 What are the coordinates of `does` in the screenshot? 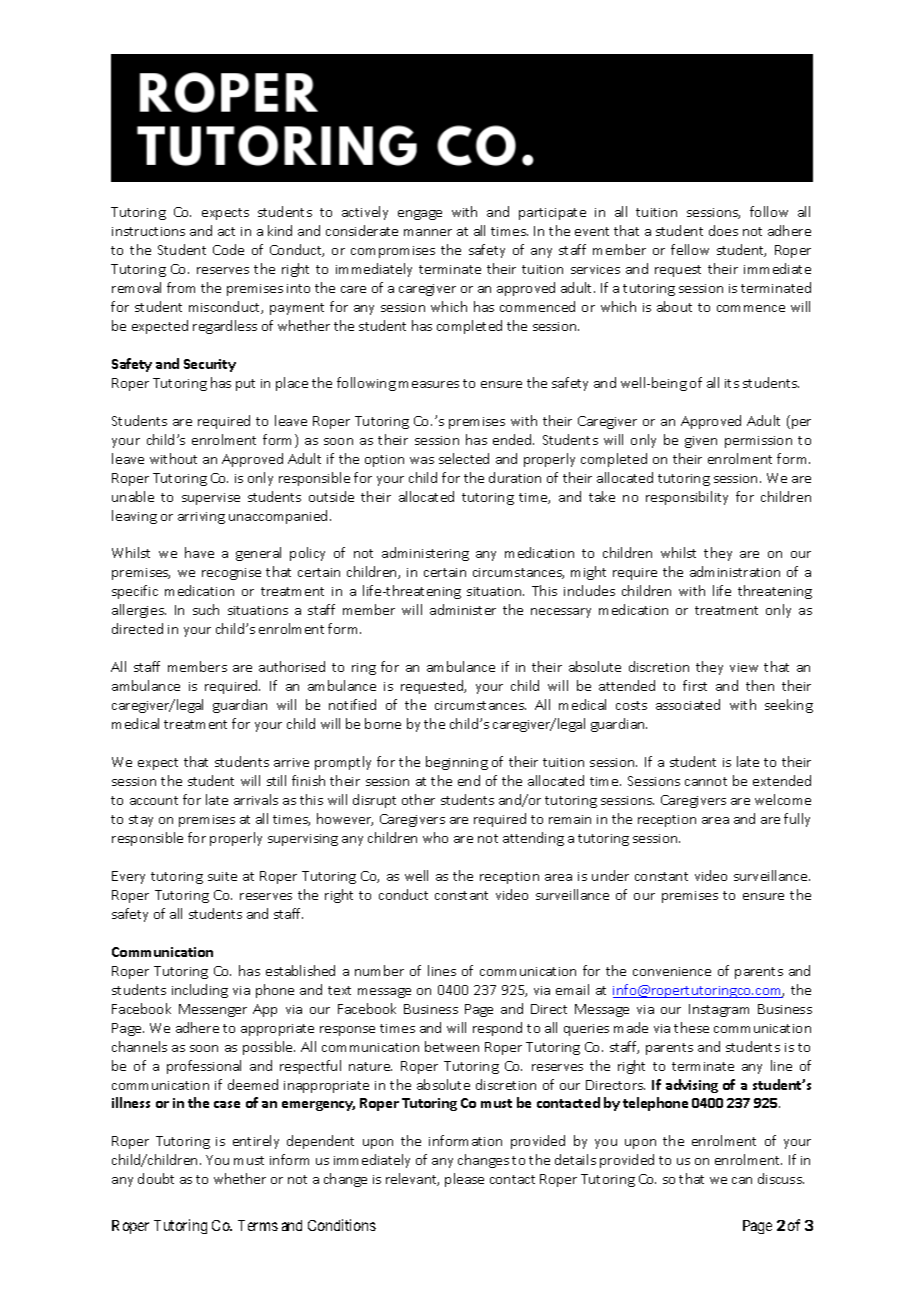 It's located at (723, 230).
